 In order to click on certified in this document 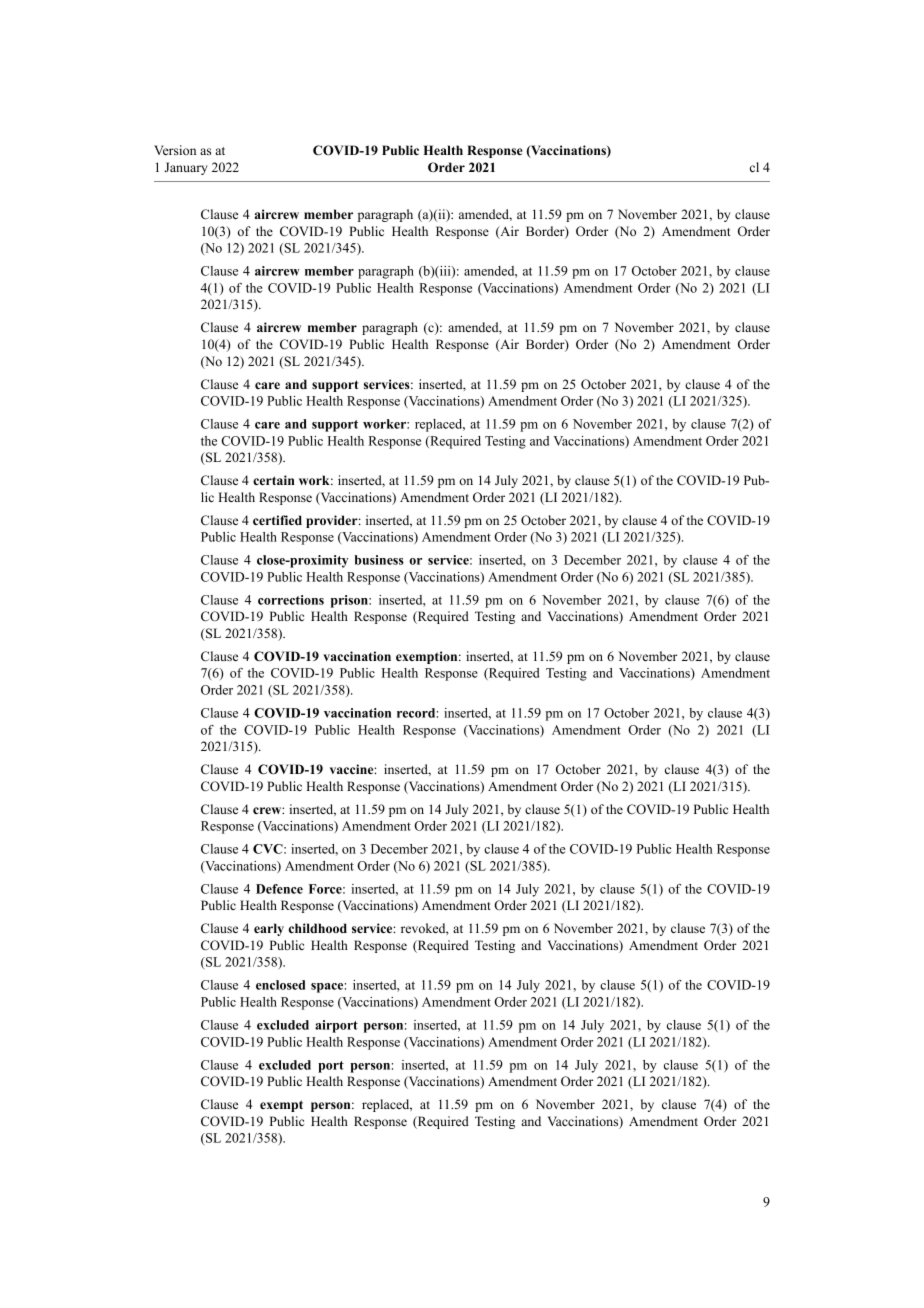, I will do `click(277, 520)`.
